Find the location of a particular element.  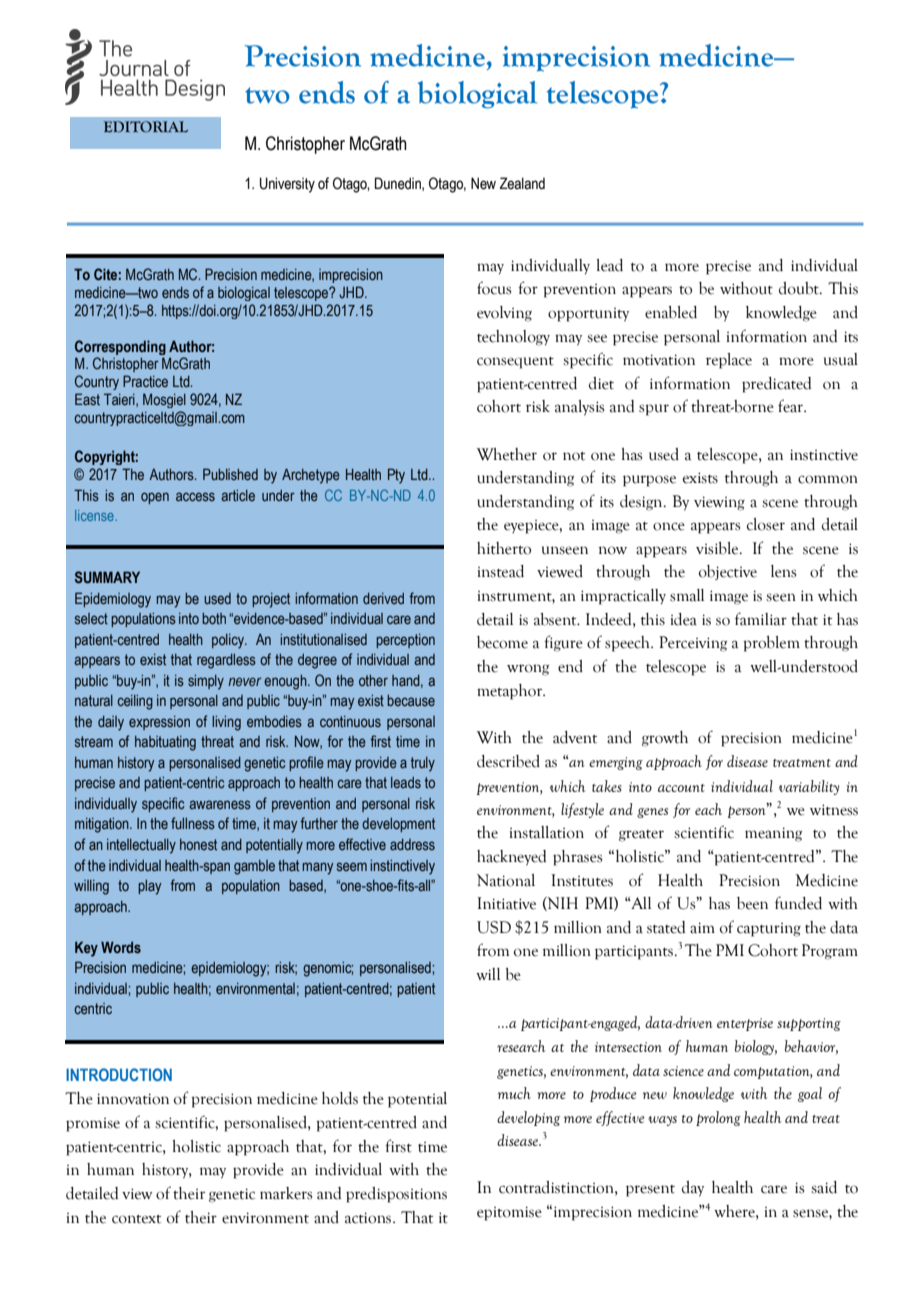

Whether is located at coordinates (506, 454).
